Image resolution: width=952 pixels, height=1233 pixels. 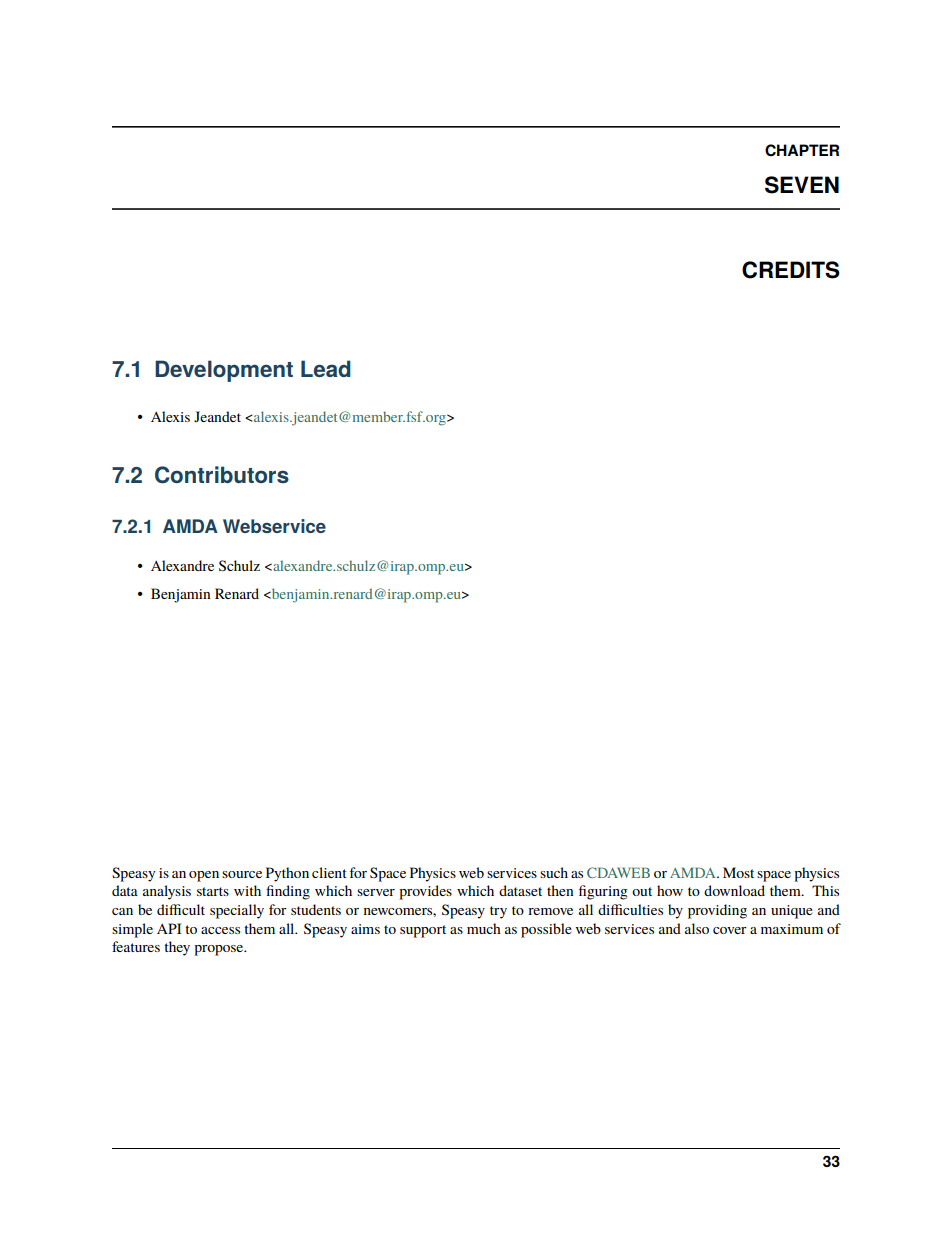 What do you see at coordinates (802, 185) in the screenshot?
I see `SEVEN` at bounding box center [802, 185].
